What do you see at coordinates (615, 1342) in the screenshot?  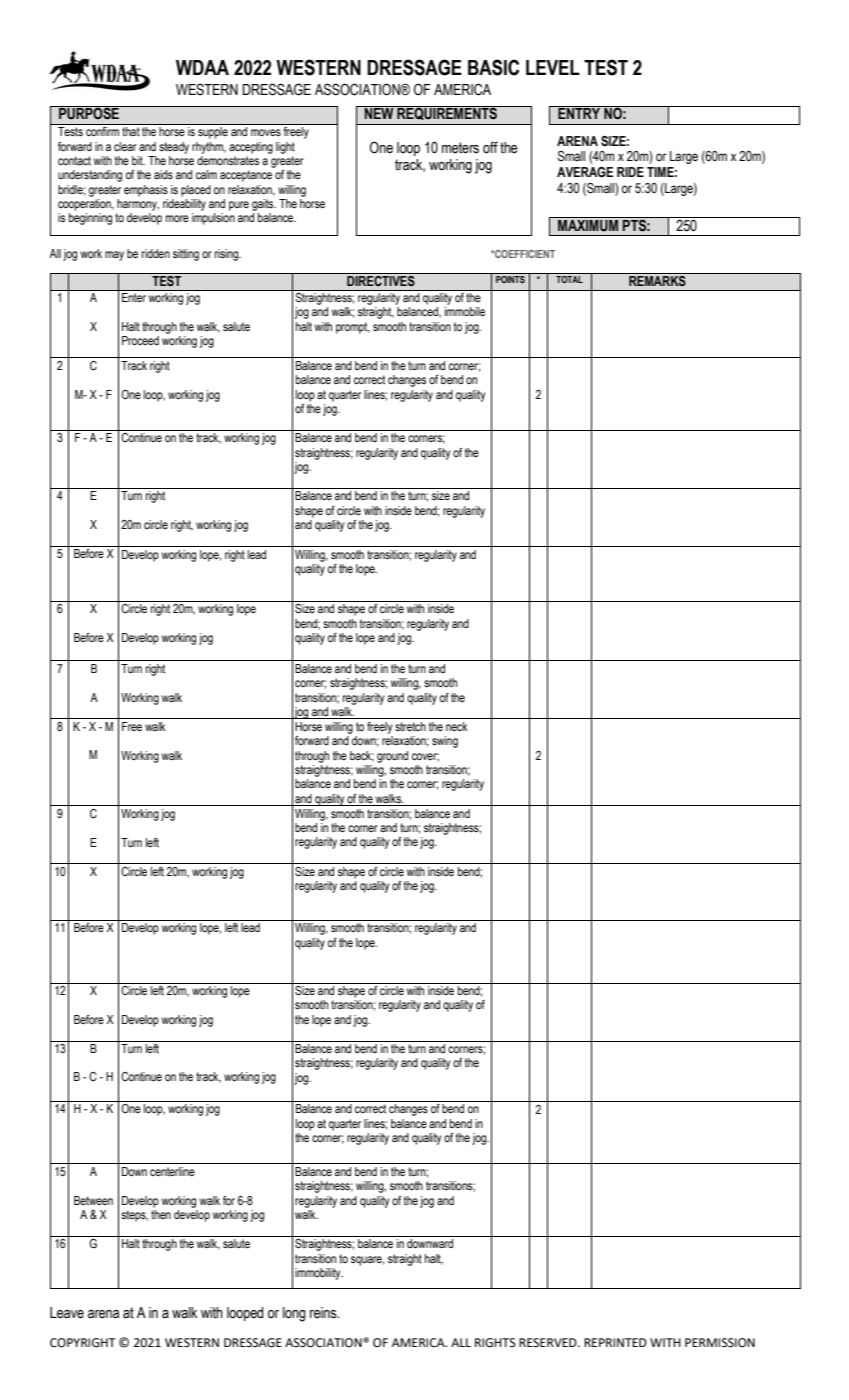 I see `REPRINTED` at bounding box center [615, 1342].
